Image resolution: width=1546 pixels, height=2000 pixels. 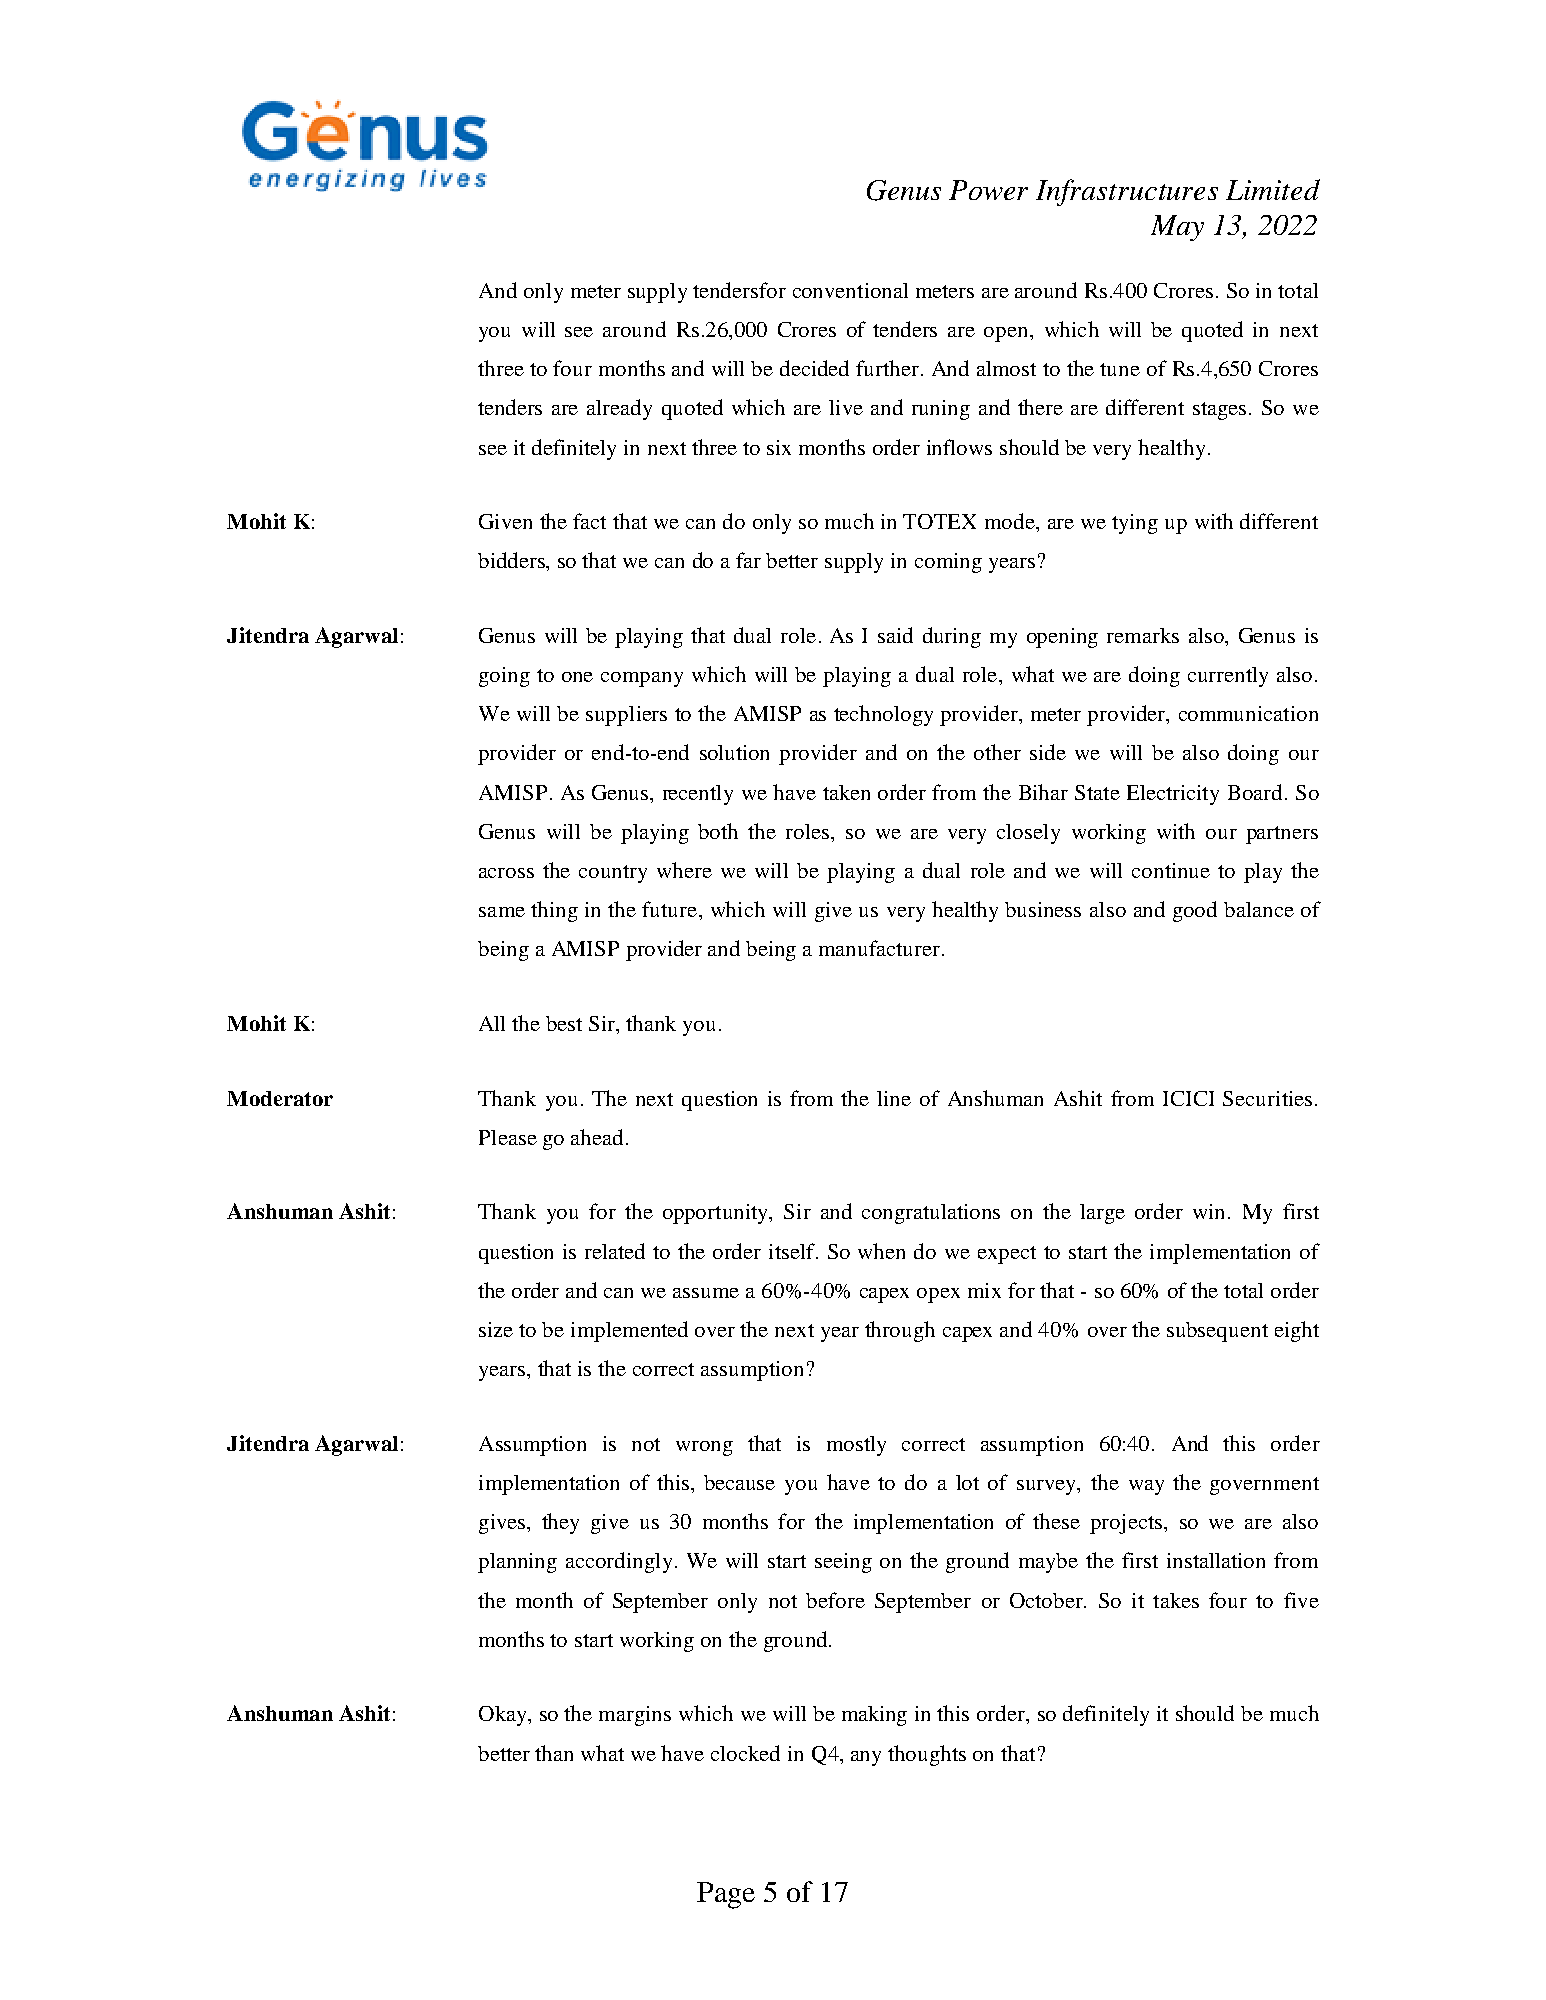 What do you see at coordinates (1216, 1560) in the page?
I see `installation` at bounding box center [1216, 1560].
